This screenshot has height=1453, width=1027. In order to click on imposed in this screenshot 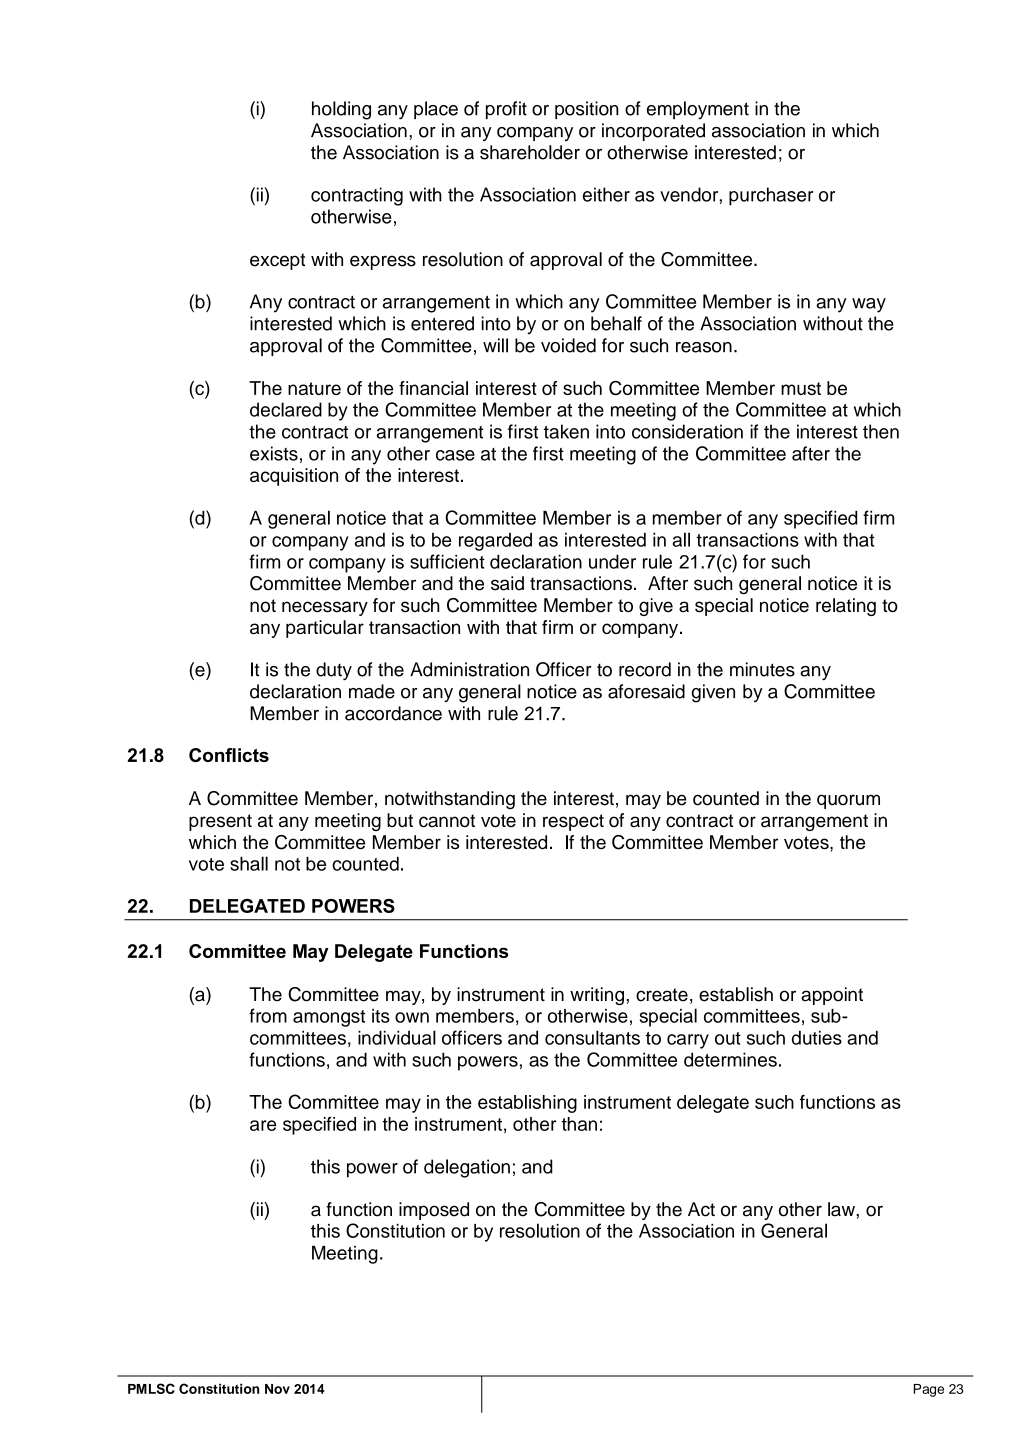, I will do `click(434, 1211)`.
